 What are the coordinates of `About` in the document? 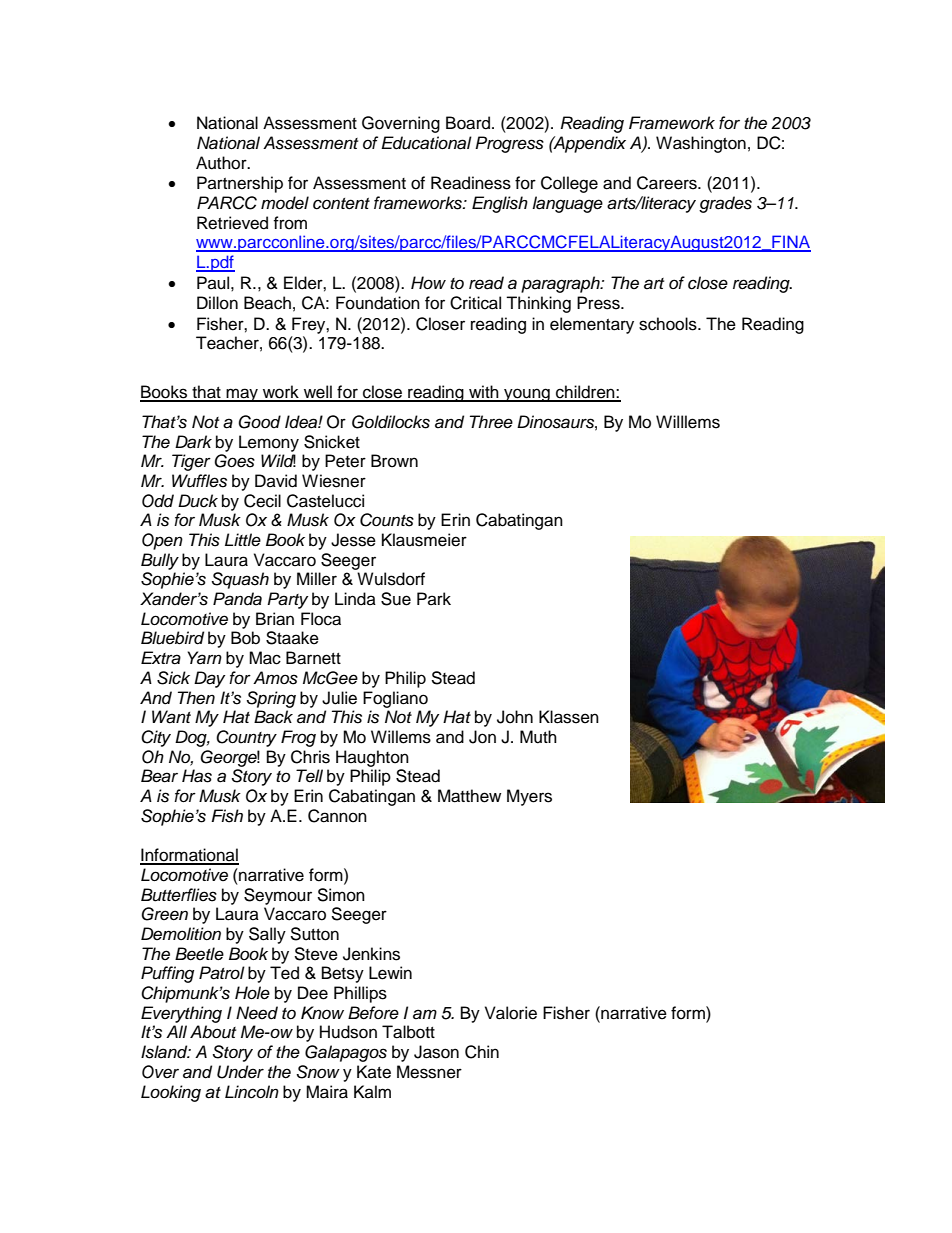 It's located at (213, 1032).
